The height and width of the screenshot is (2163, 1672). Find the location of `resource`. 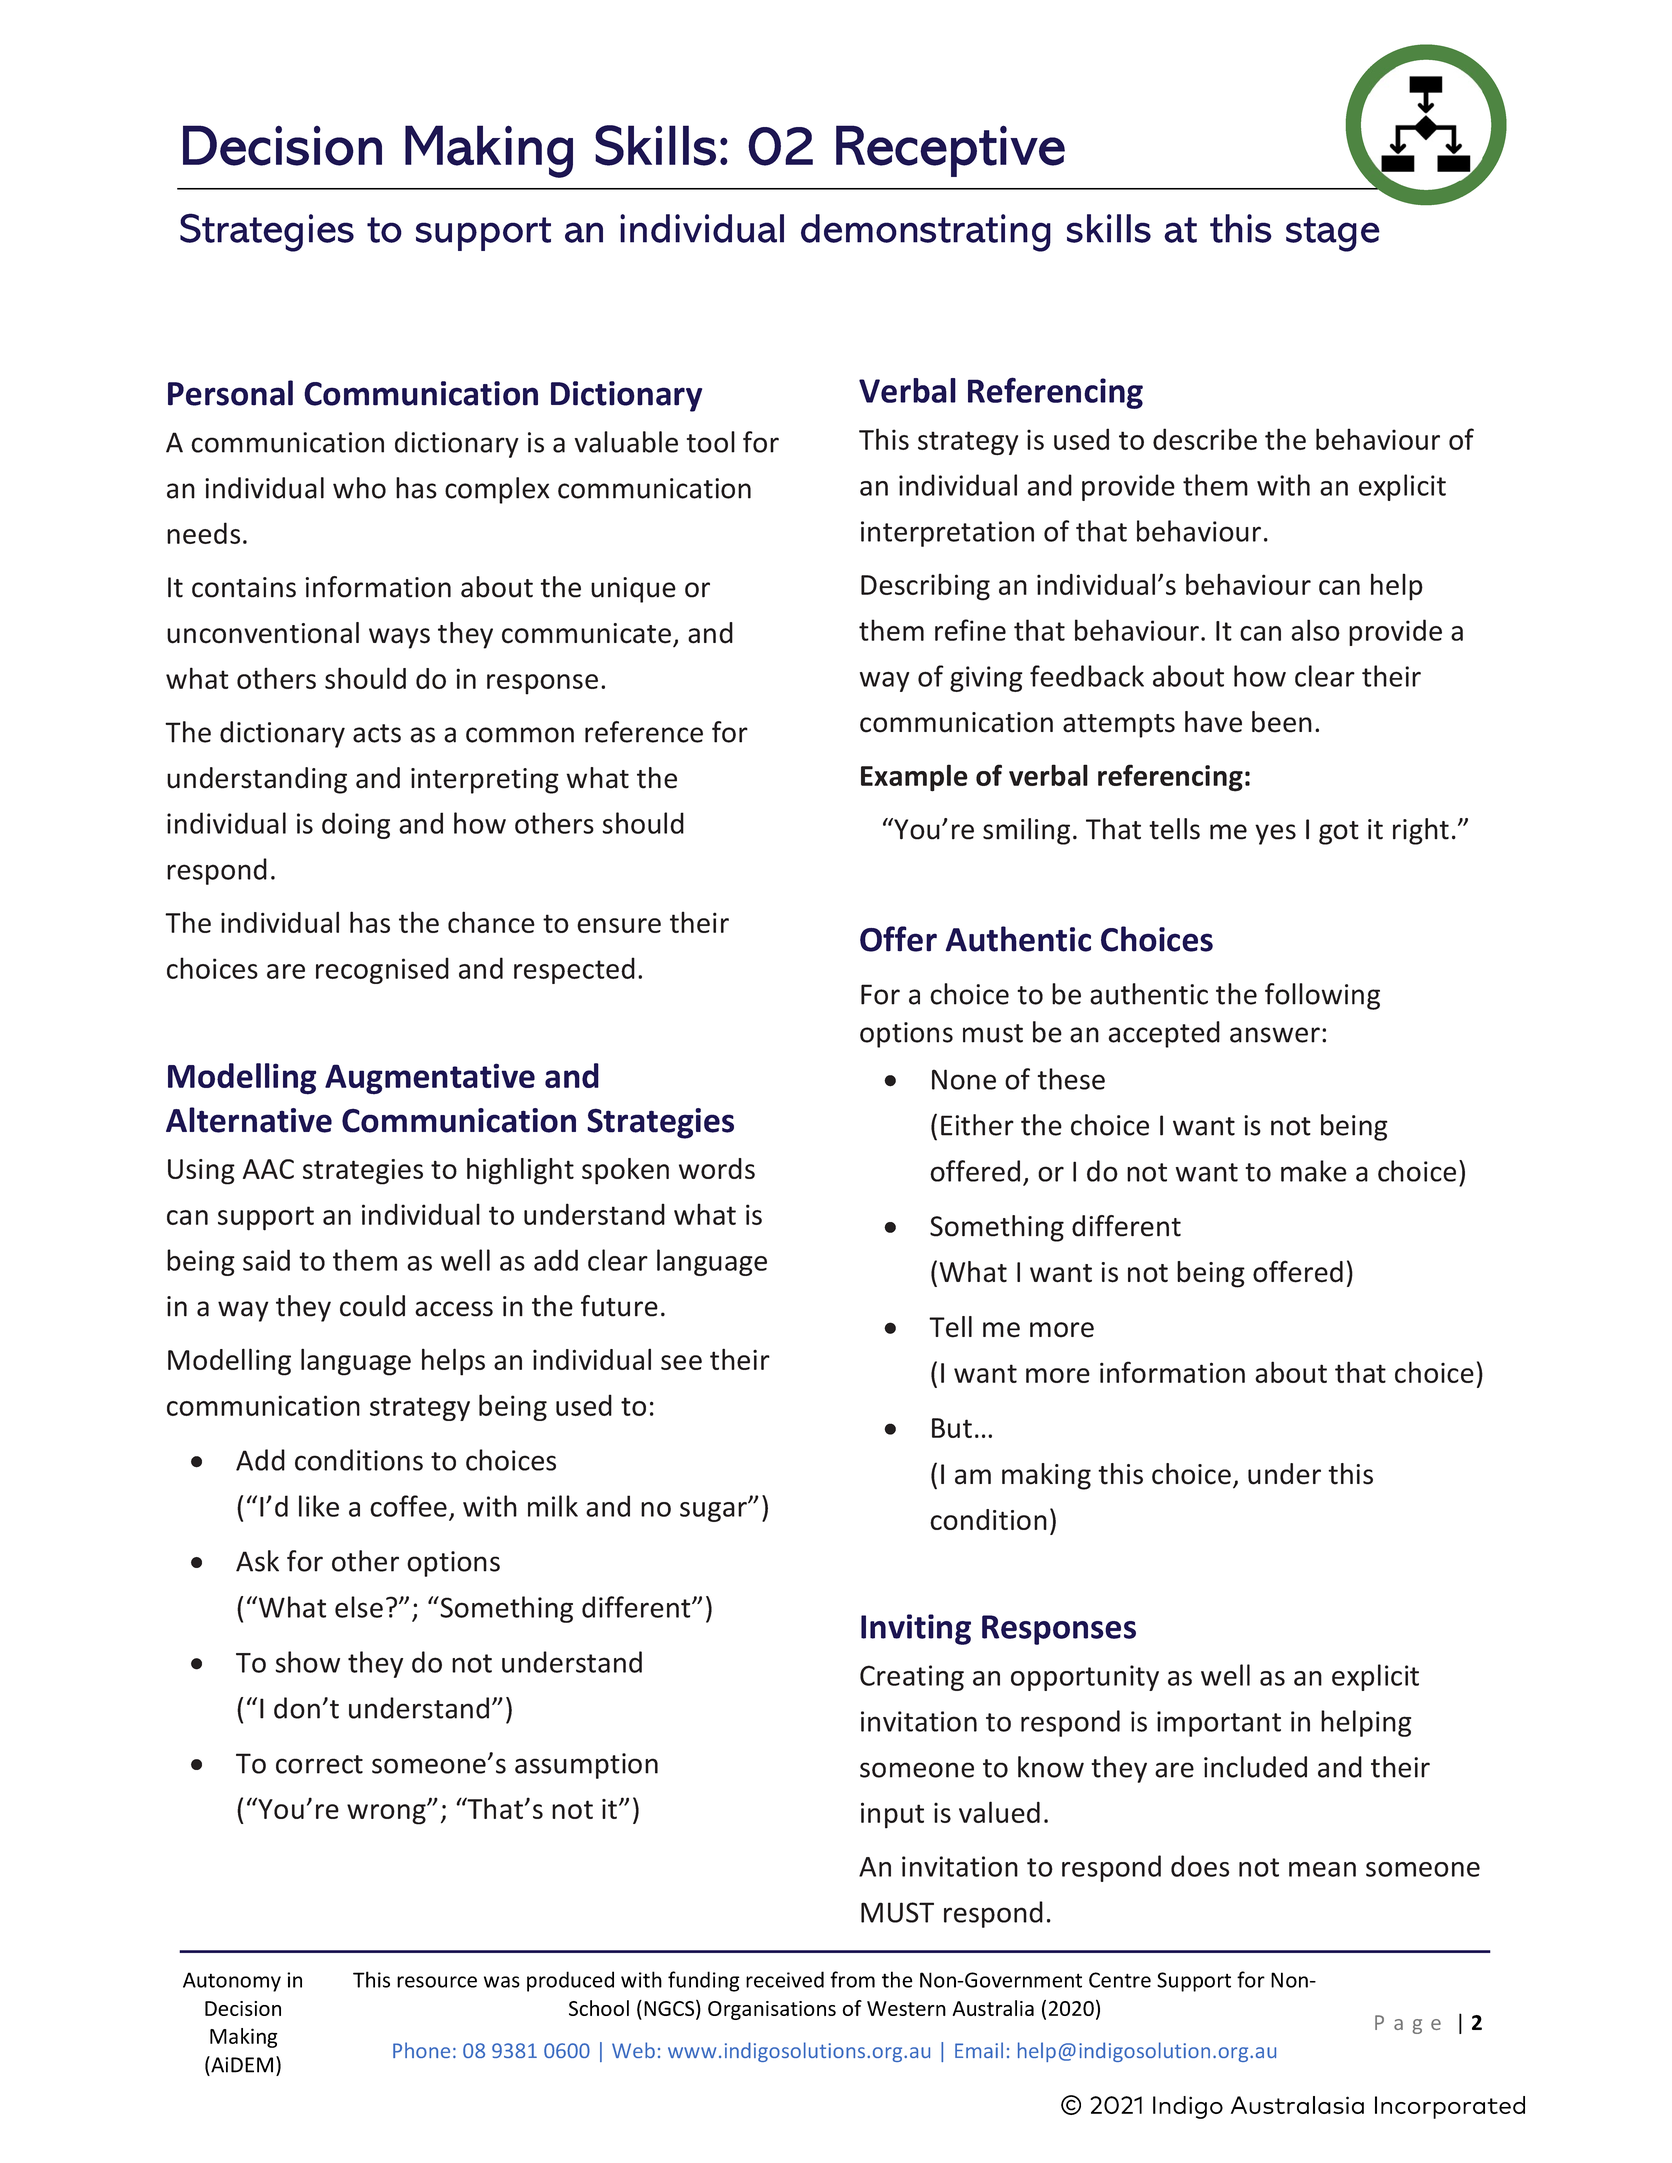

resource is located at coordinates (437, 1982).
